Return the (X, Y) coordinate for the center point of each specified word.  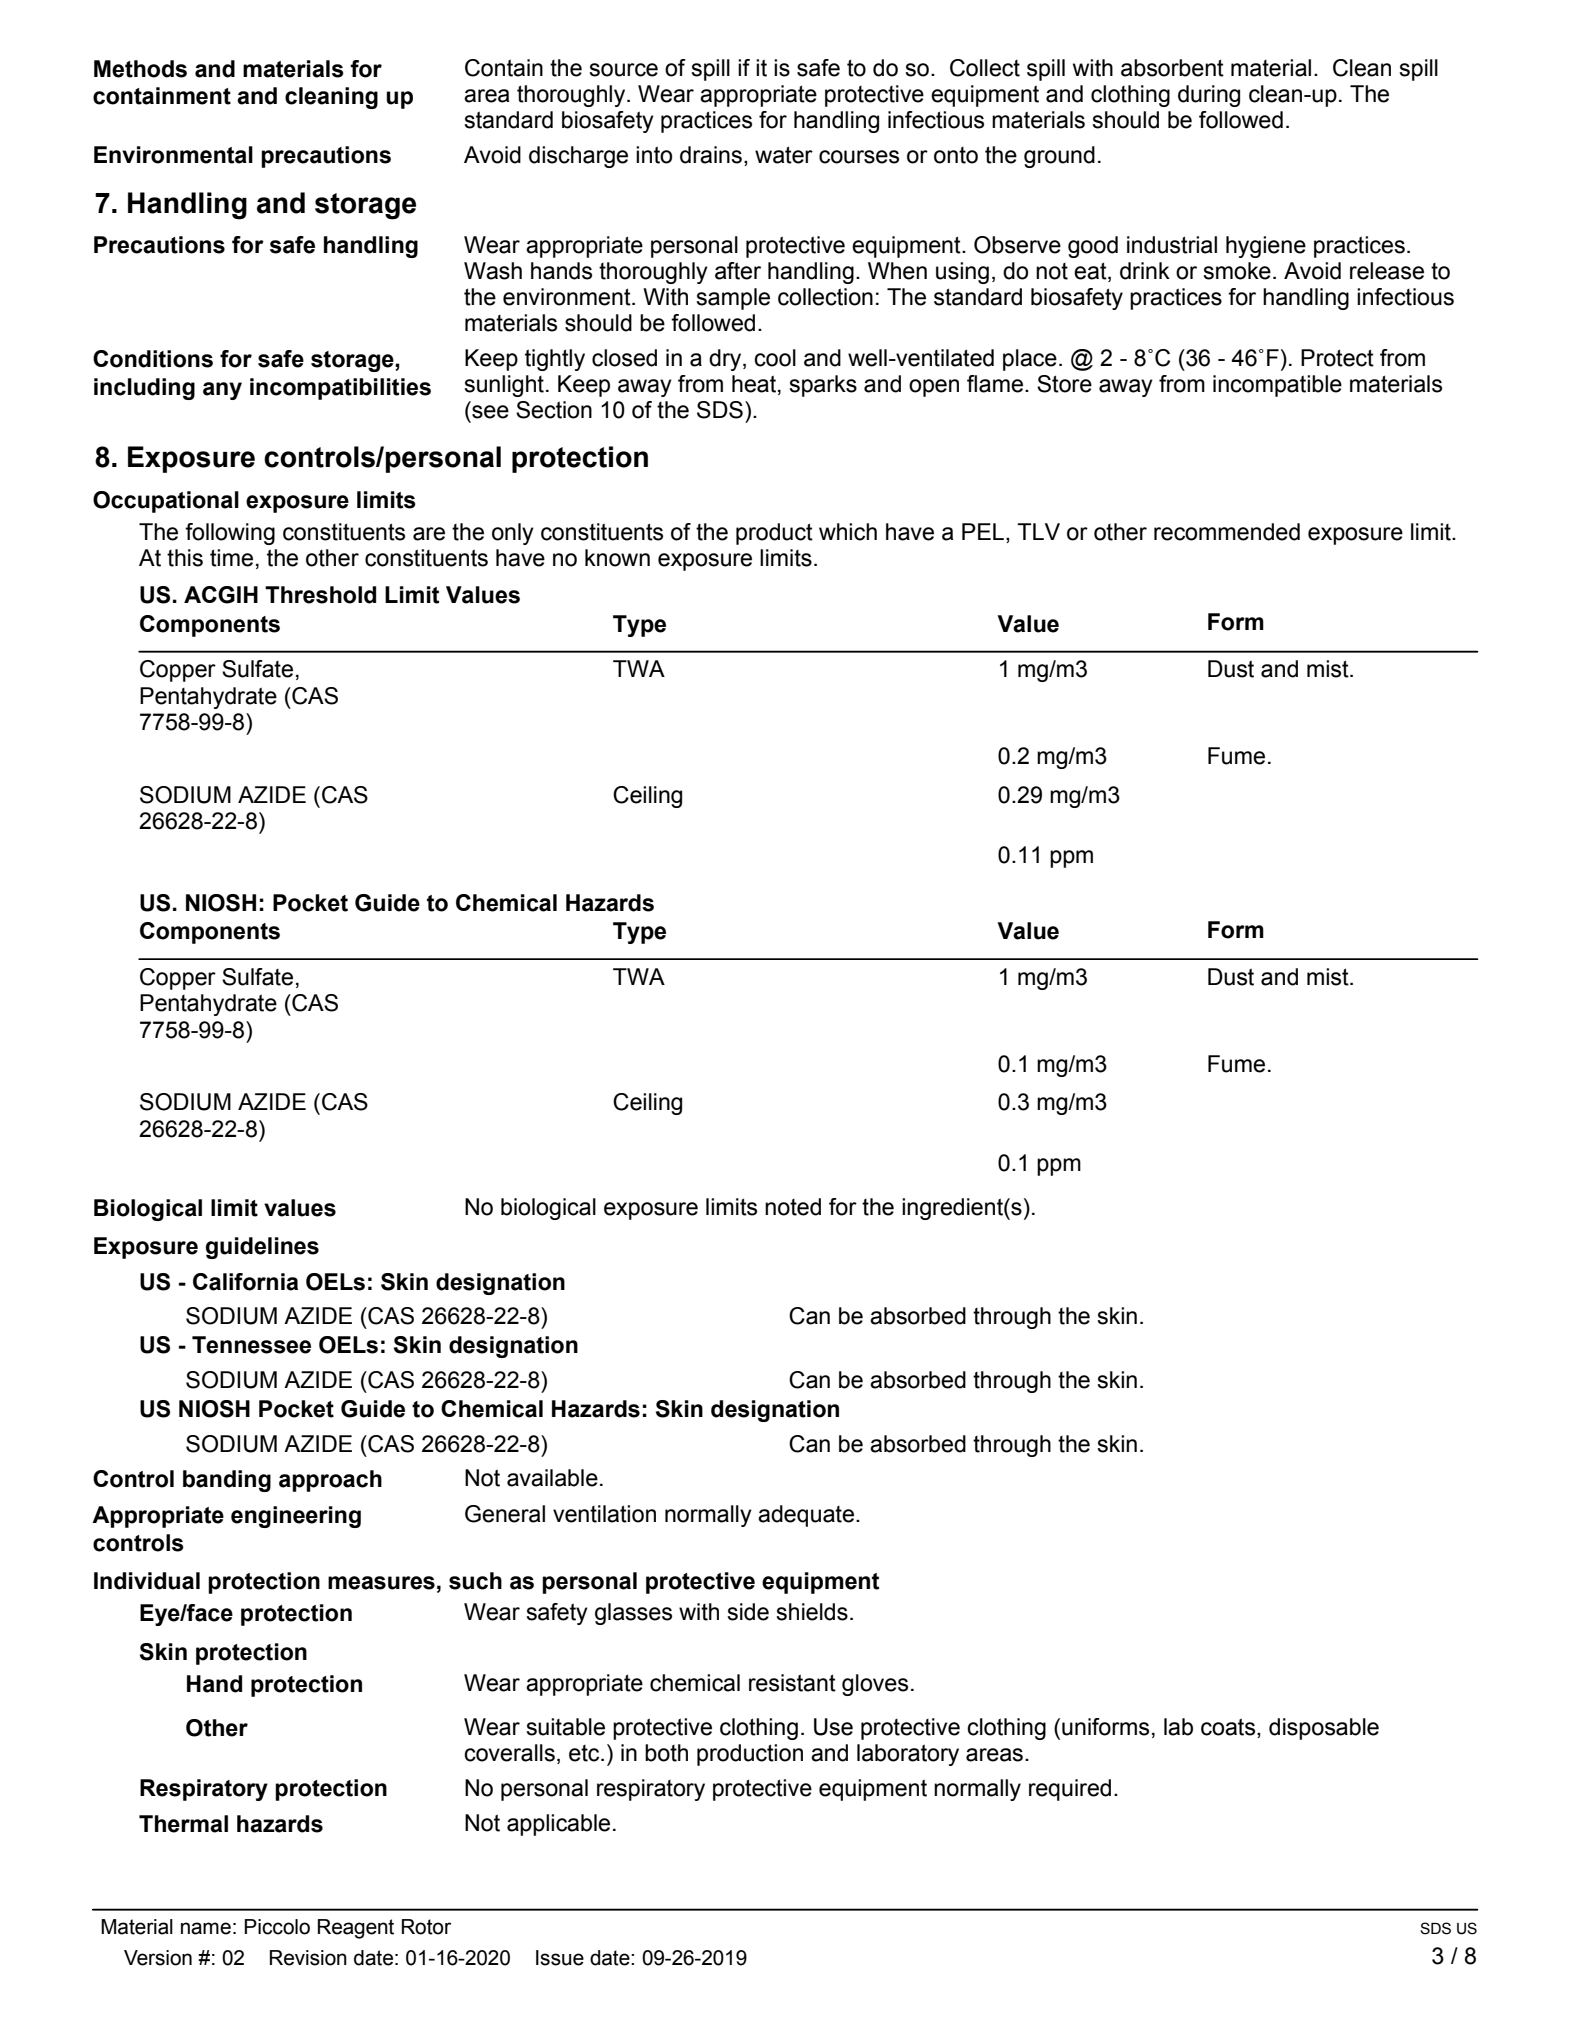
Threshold (320, 595)
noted (793, 1207)
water (784, 155)
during (1209, 96)
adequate (806, 1516)
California (245, 1282)
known (617, 558)
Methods (140, 69)
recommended (1227, 532)
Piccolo (277, 1927)
